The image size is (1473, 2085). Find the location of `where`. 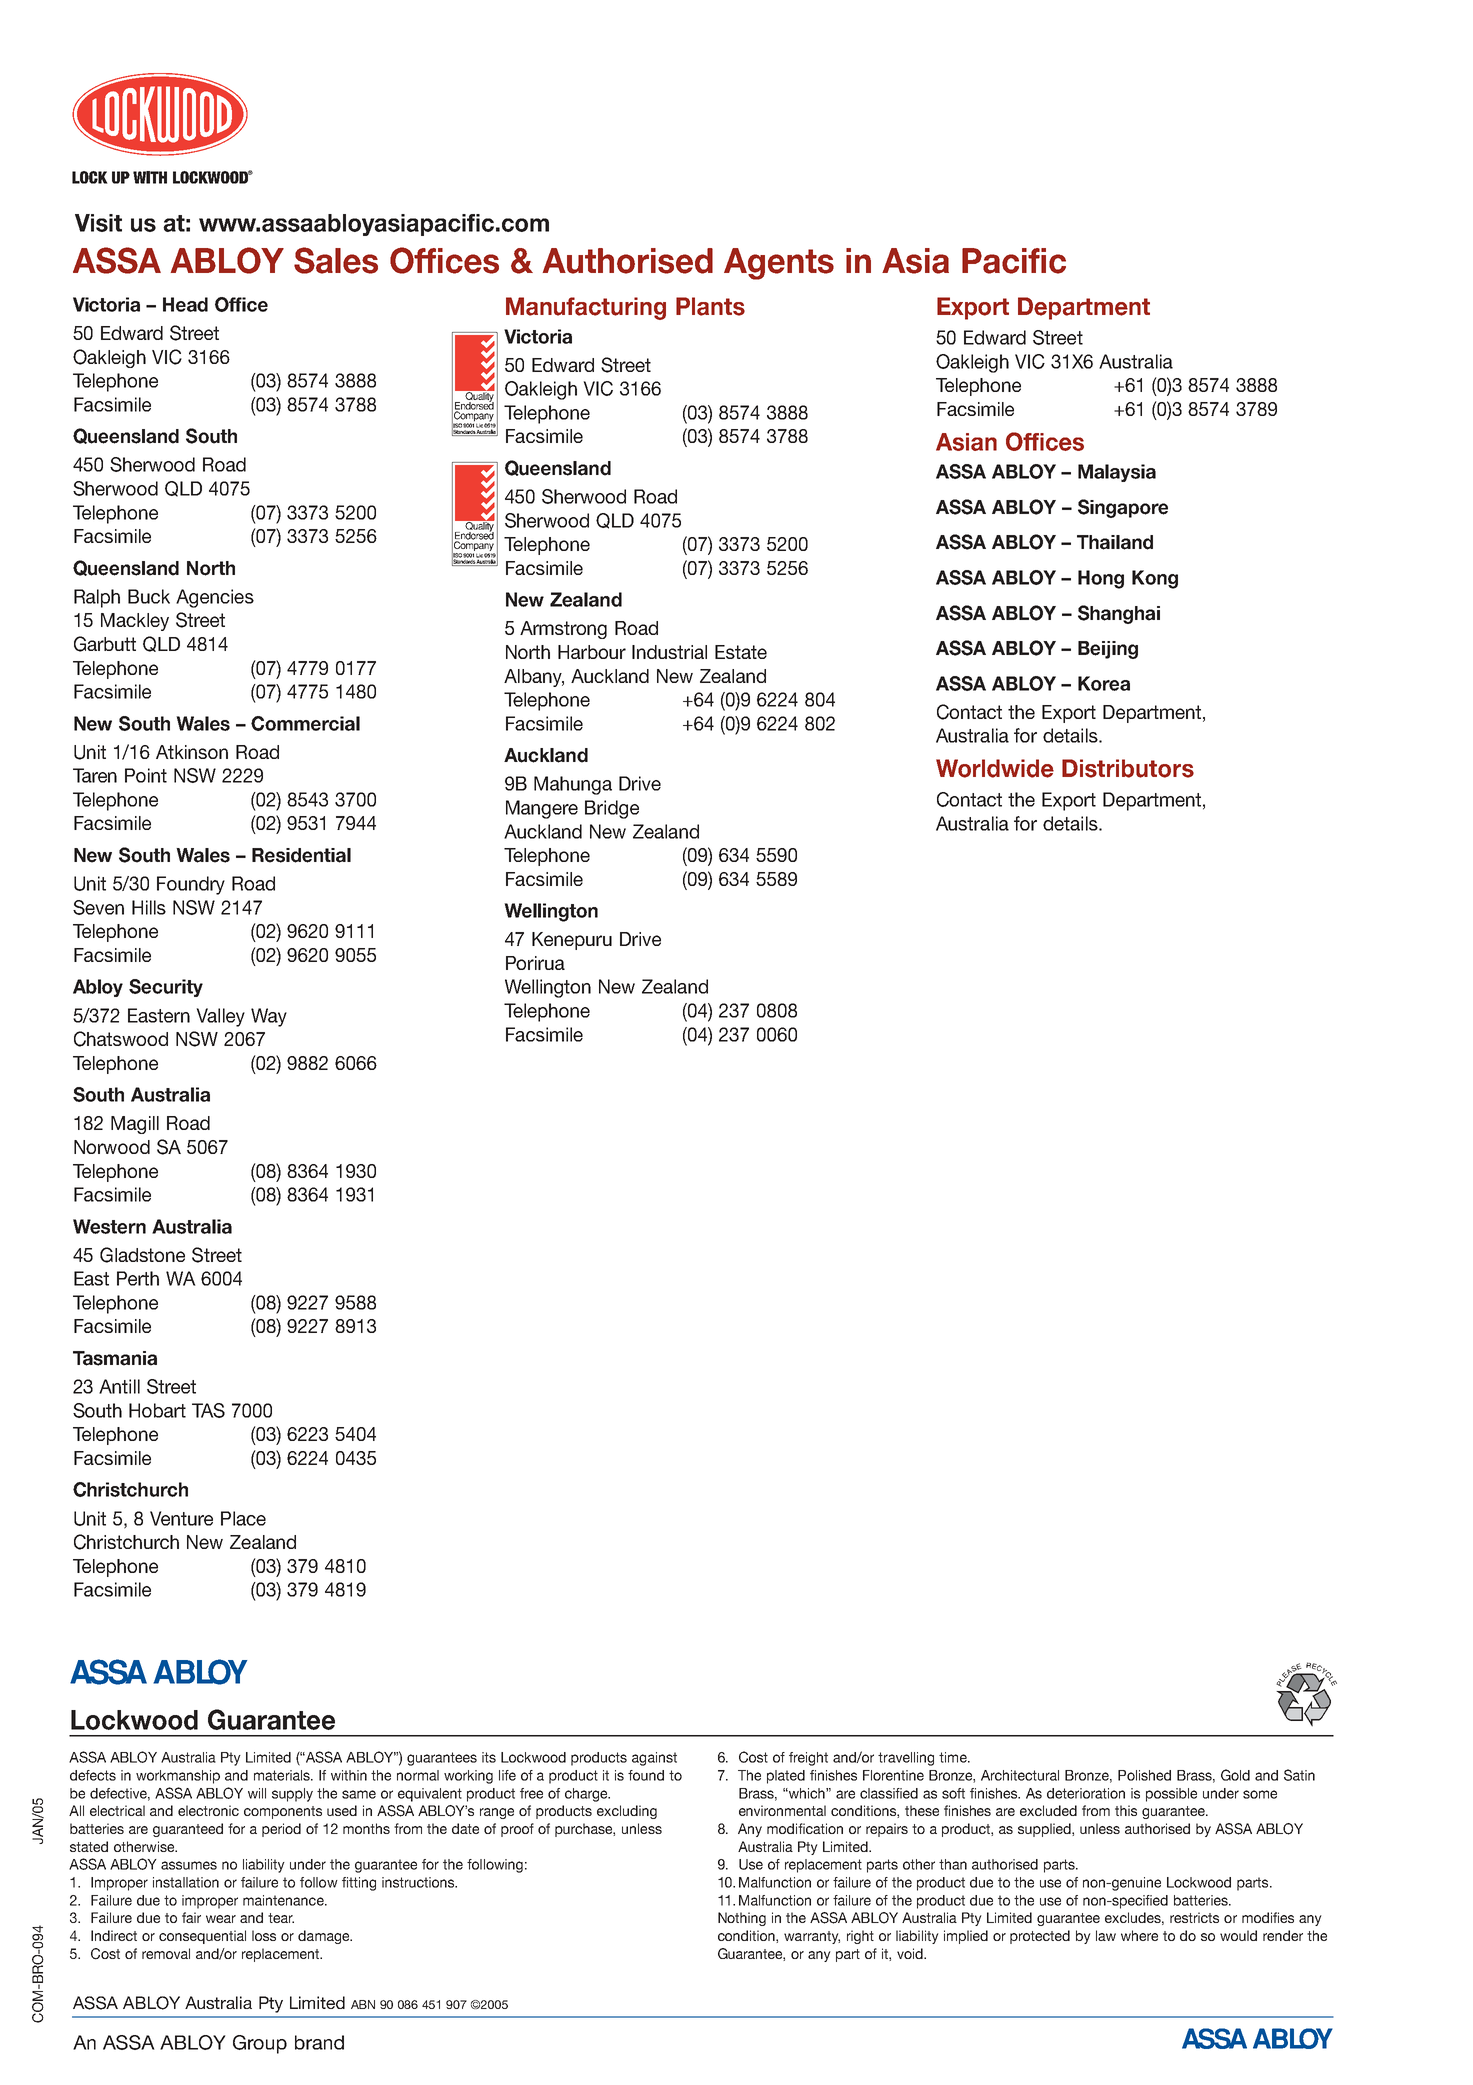

where is located at coordinates (1139, 1935).
